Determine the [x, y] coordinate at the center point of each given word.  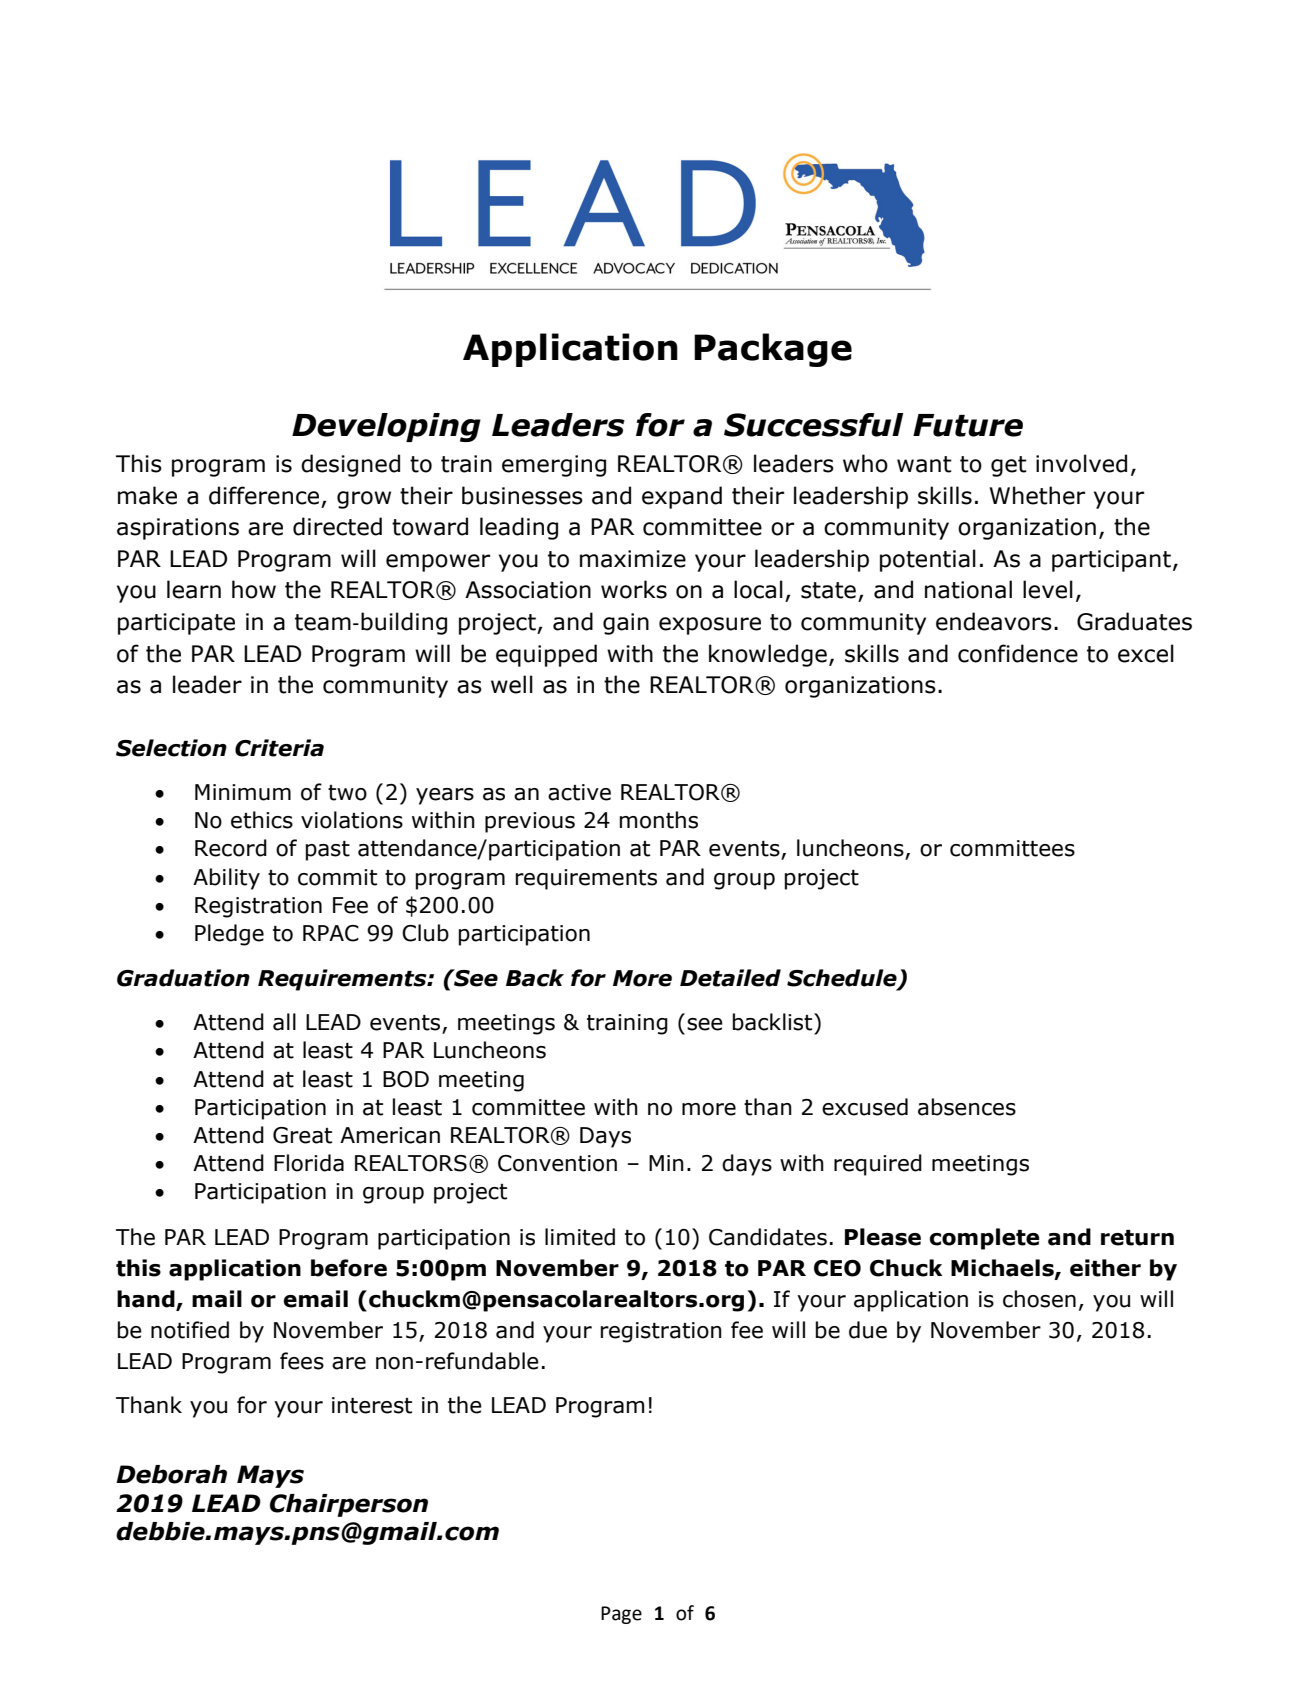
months [659, 820]
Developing [386, 427]
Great [302, 1135]
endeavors [994, 621]
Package [773, 350]
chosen [1039, 1299]
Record [231, 848]
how [254, 589]
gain [626, 624]
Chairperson [349, 1505]
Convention [557, 1163]
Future [968, 425]
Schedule [843, 979]
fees [302, 1361]
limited [580, 1237]
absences [967, 1107]
